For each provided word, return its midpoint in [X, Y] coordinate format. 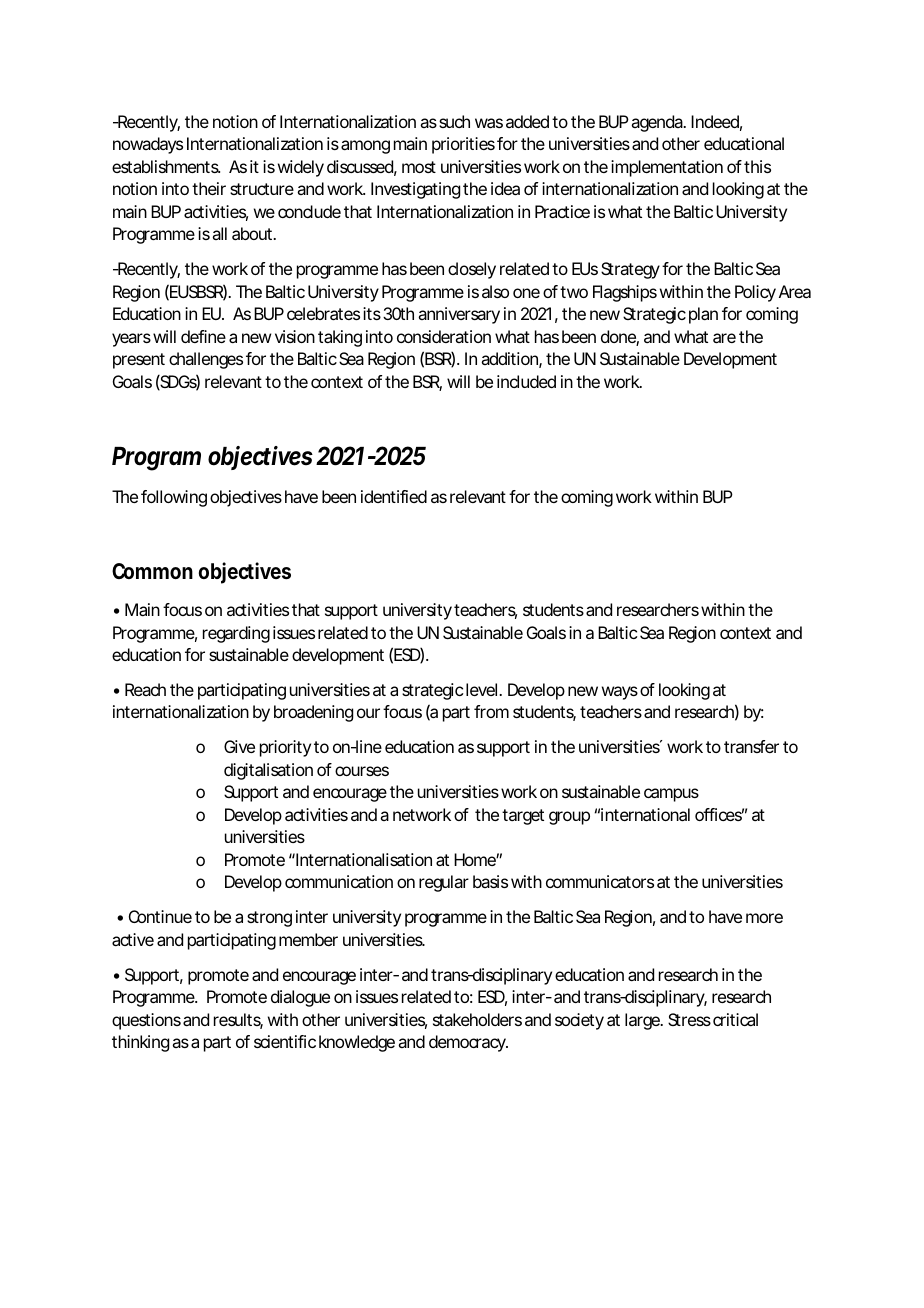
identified [394, 496]
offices [719, 814]
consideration [444, 336]
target [523, 817]
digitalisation [268, 771]
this [757, 166]
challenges [206, 360]
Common [152, 571]
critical [735, 1019]
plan [703, 315]
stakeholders [477, 1019]
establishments [166, 166]
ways [620, 693]
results [238, 1021]
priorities [463, 145]
